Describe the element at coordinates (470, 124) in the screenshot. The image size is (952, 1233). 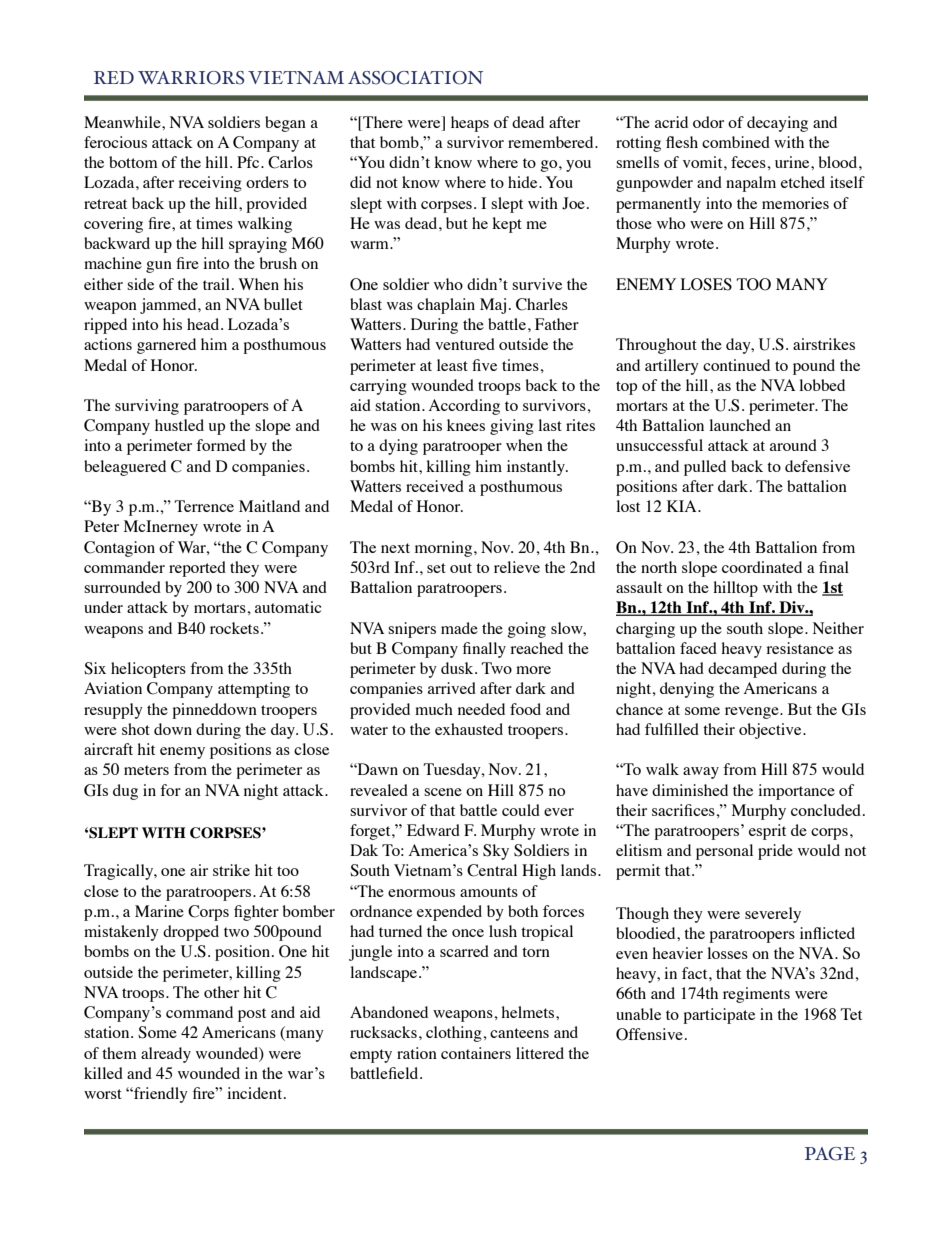
I see `heaps` at that location.
